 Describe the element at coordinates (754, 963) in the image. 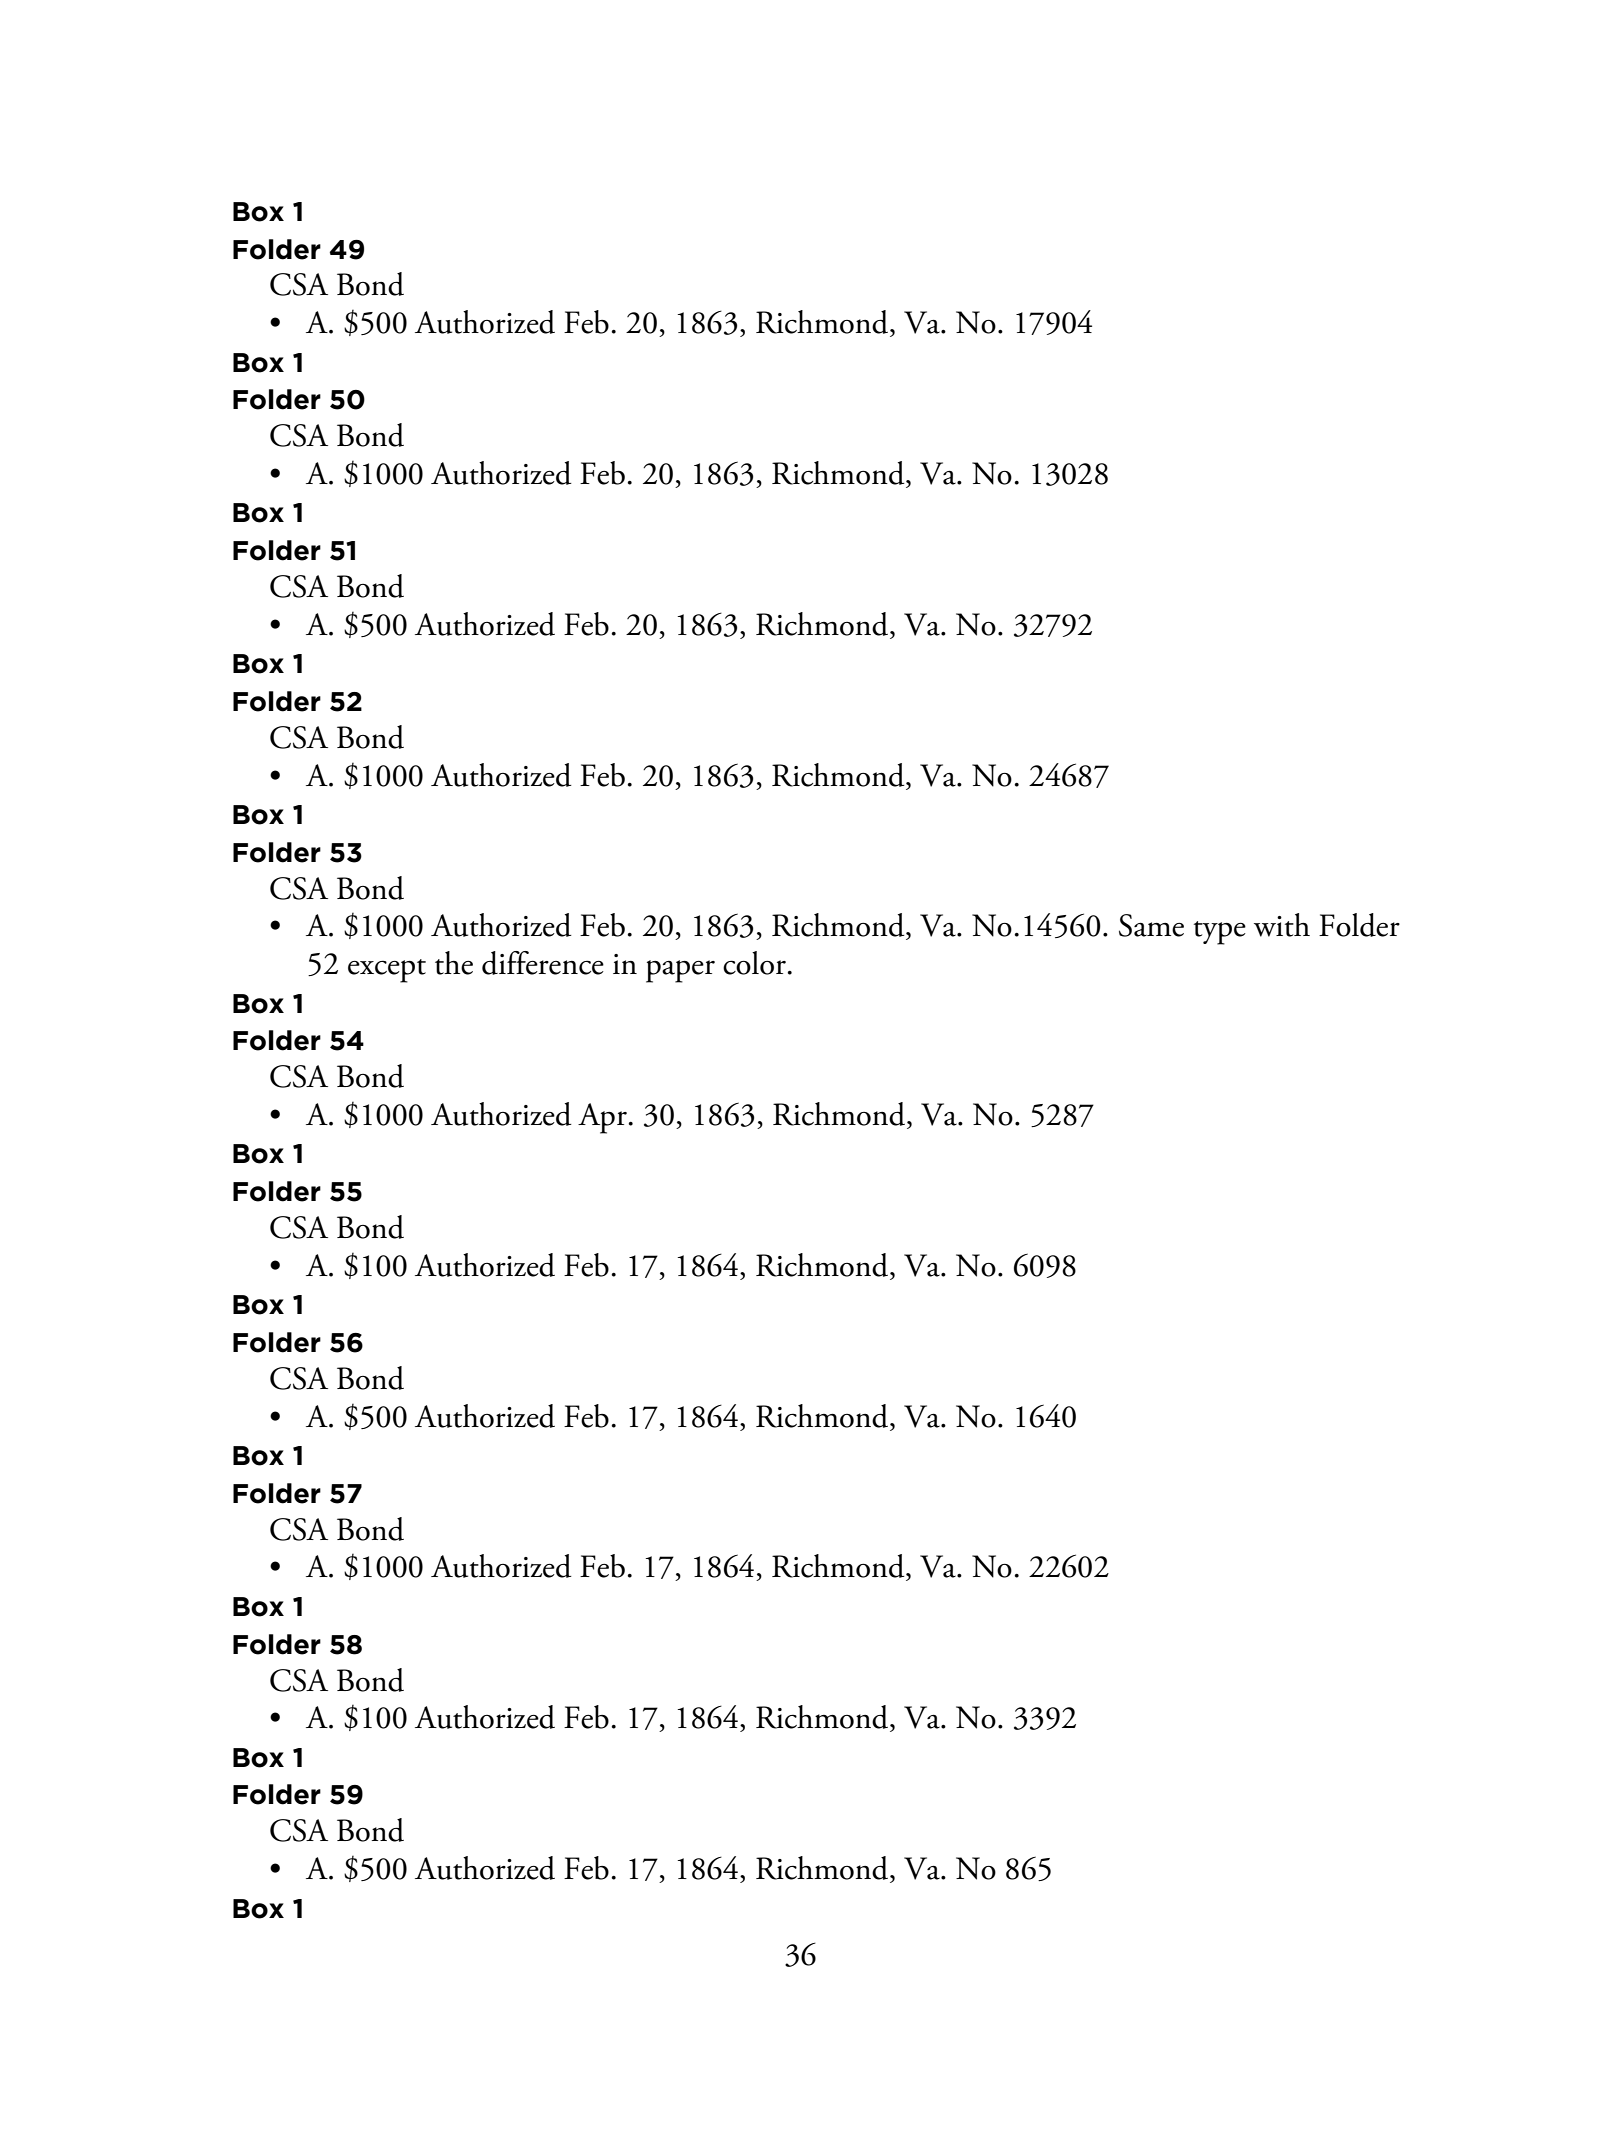

I see `color` at that location.
